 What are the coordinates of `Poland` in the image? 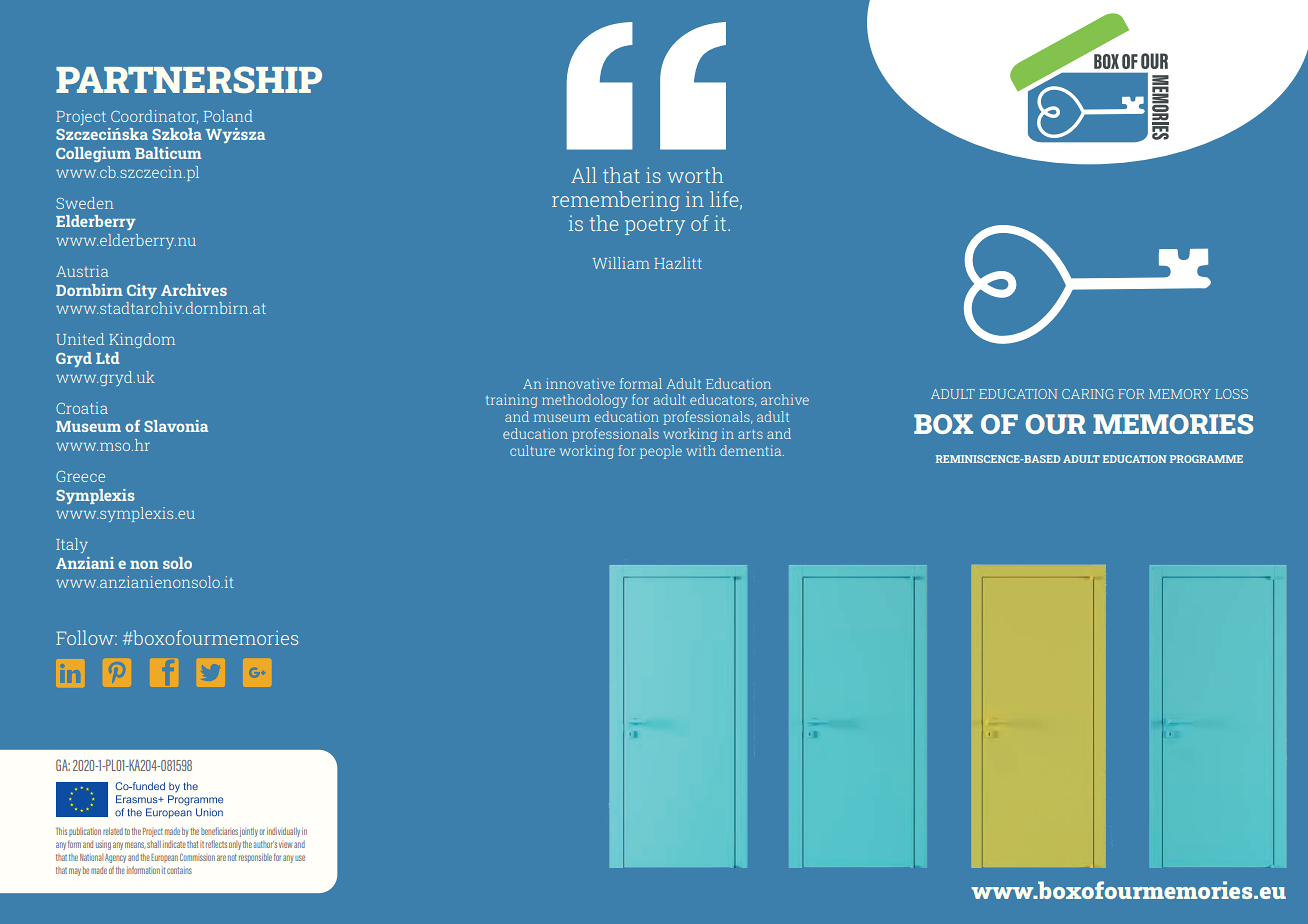 It's located at (228, 116).
